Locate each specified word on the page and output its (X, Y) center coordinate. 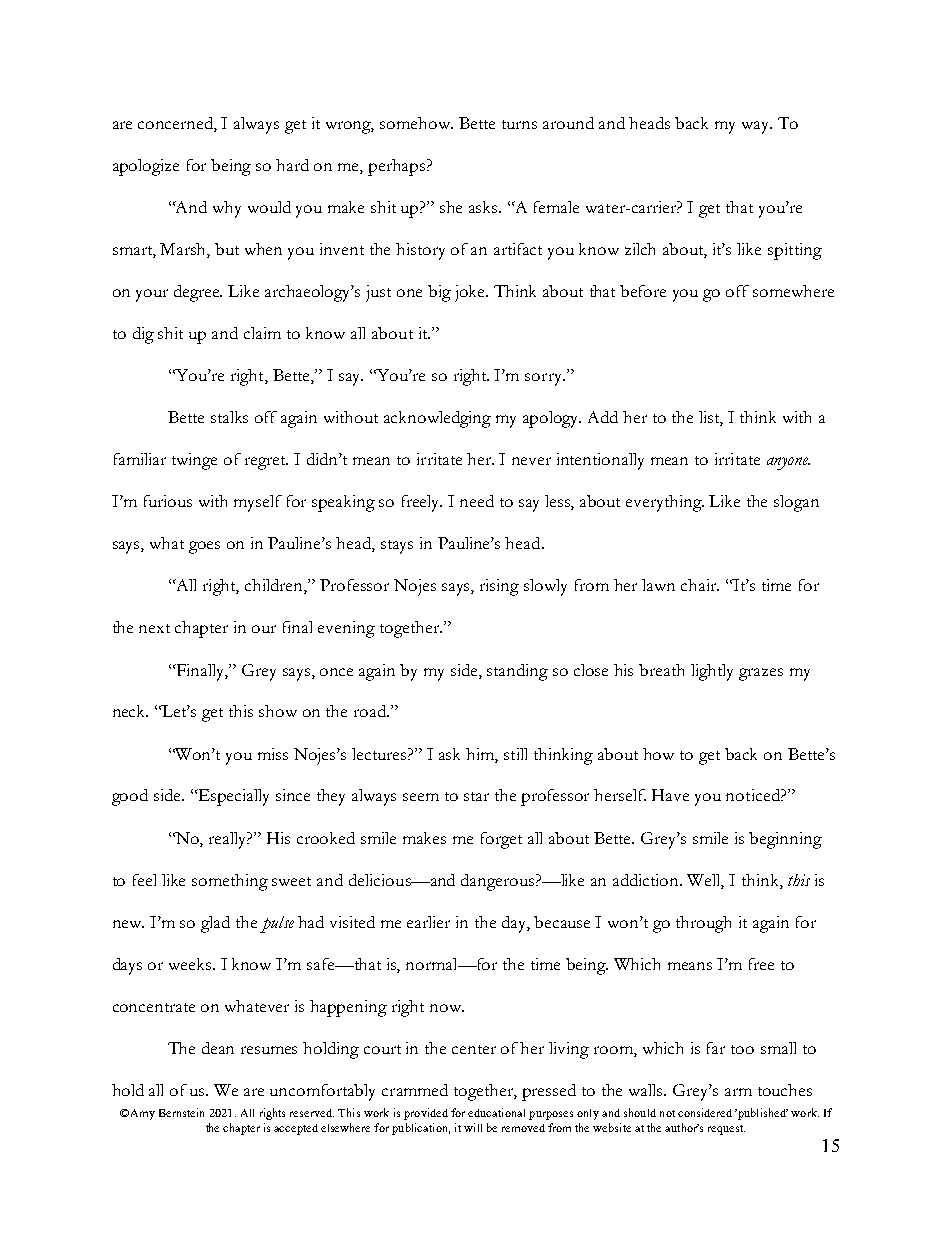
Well (705, 881)
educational (496, 1112)
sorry (544, 379)
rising (499, 587)
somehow (416, 123)
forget (501, 840)
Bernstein (181, 1112)
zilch (640, 249)
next (154, 628)
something (230, 882)
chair (700, 585)
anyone (788, 463)
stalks (229, 417)
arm (738, 1092)
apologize (146, 167)
